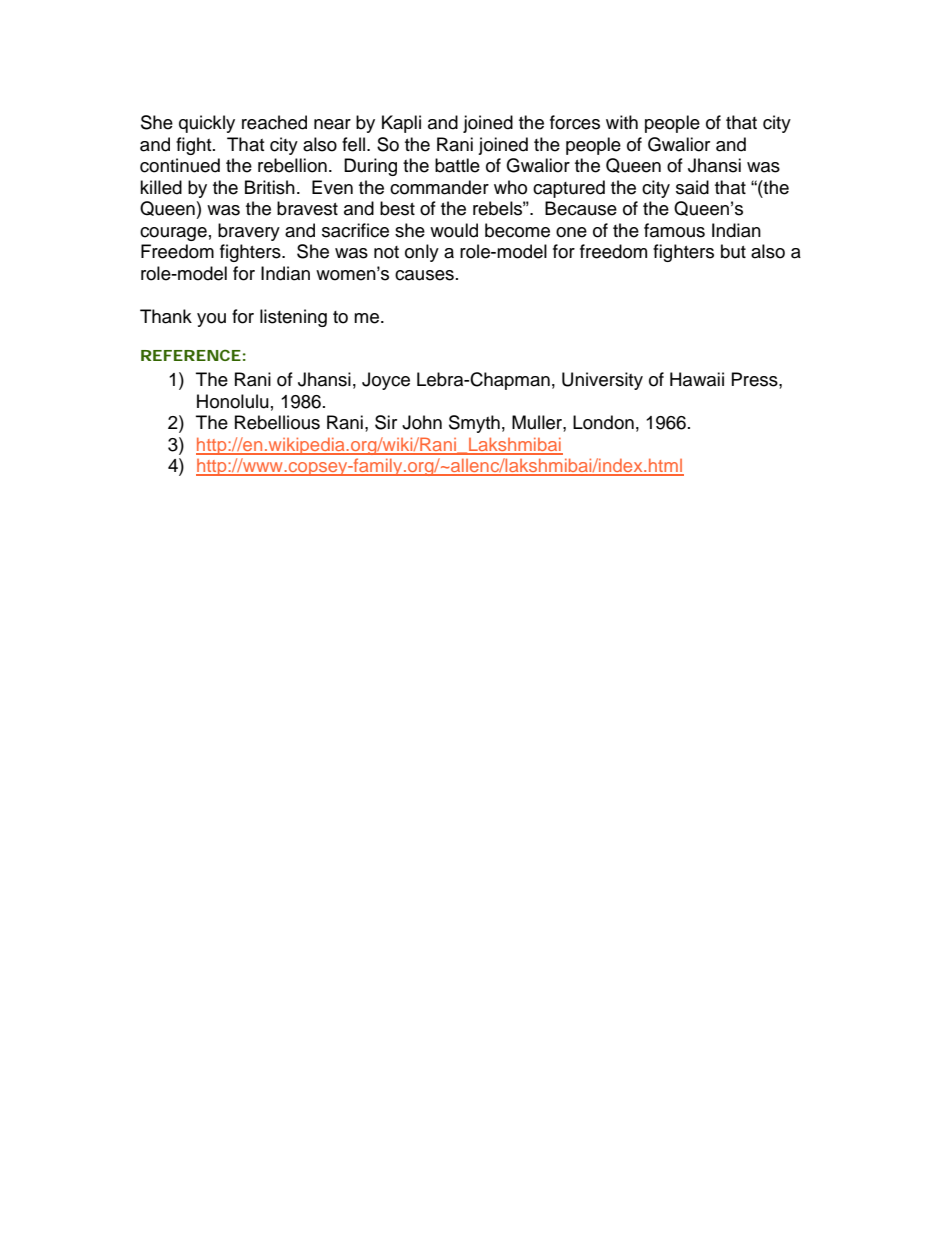 The width and height of the document is (952, 1233). I want to click on bravery, so click(249, 232).
